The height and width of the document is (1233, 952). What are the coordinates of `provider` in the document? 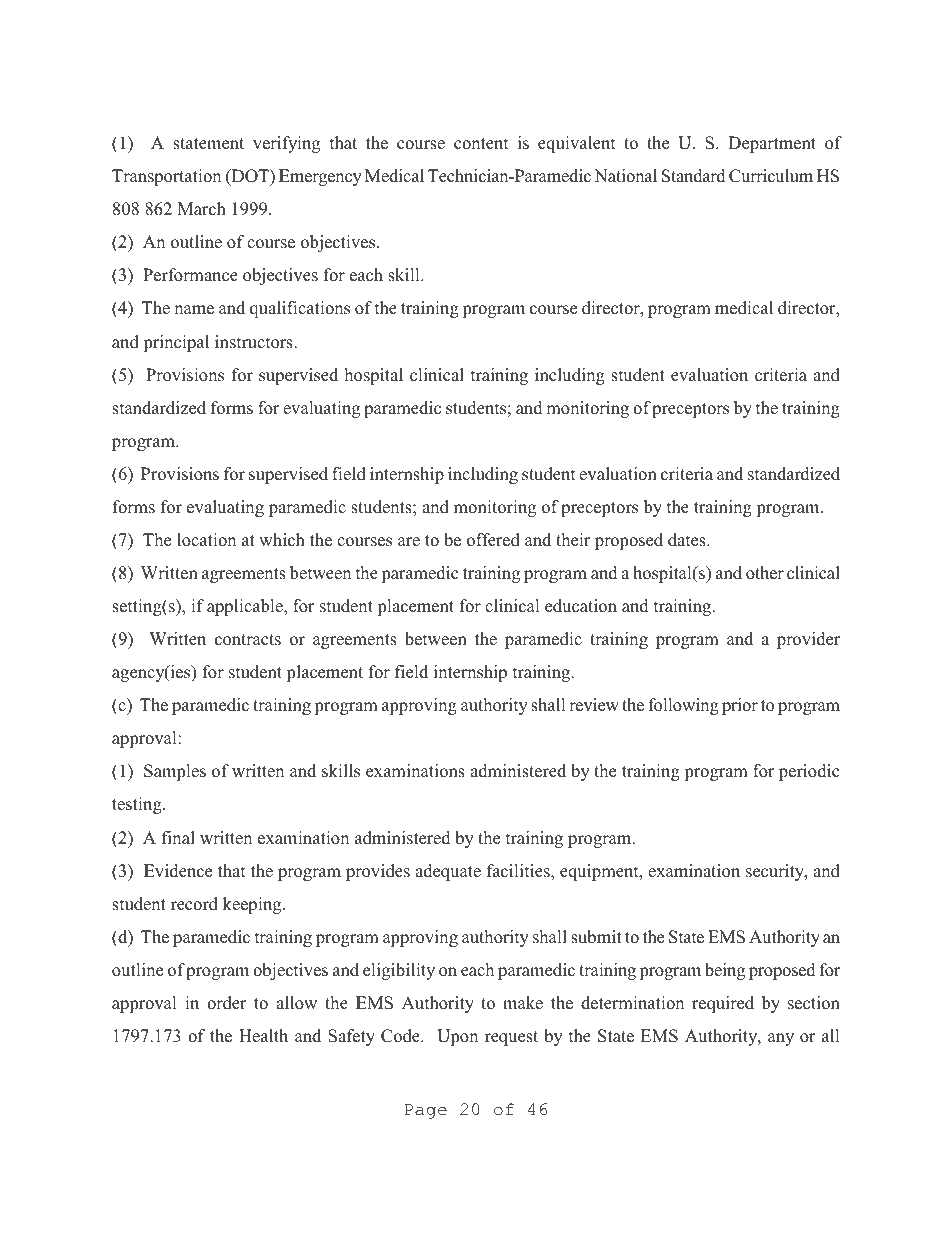 It's located at (808, 640).
